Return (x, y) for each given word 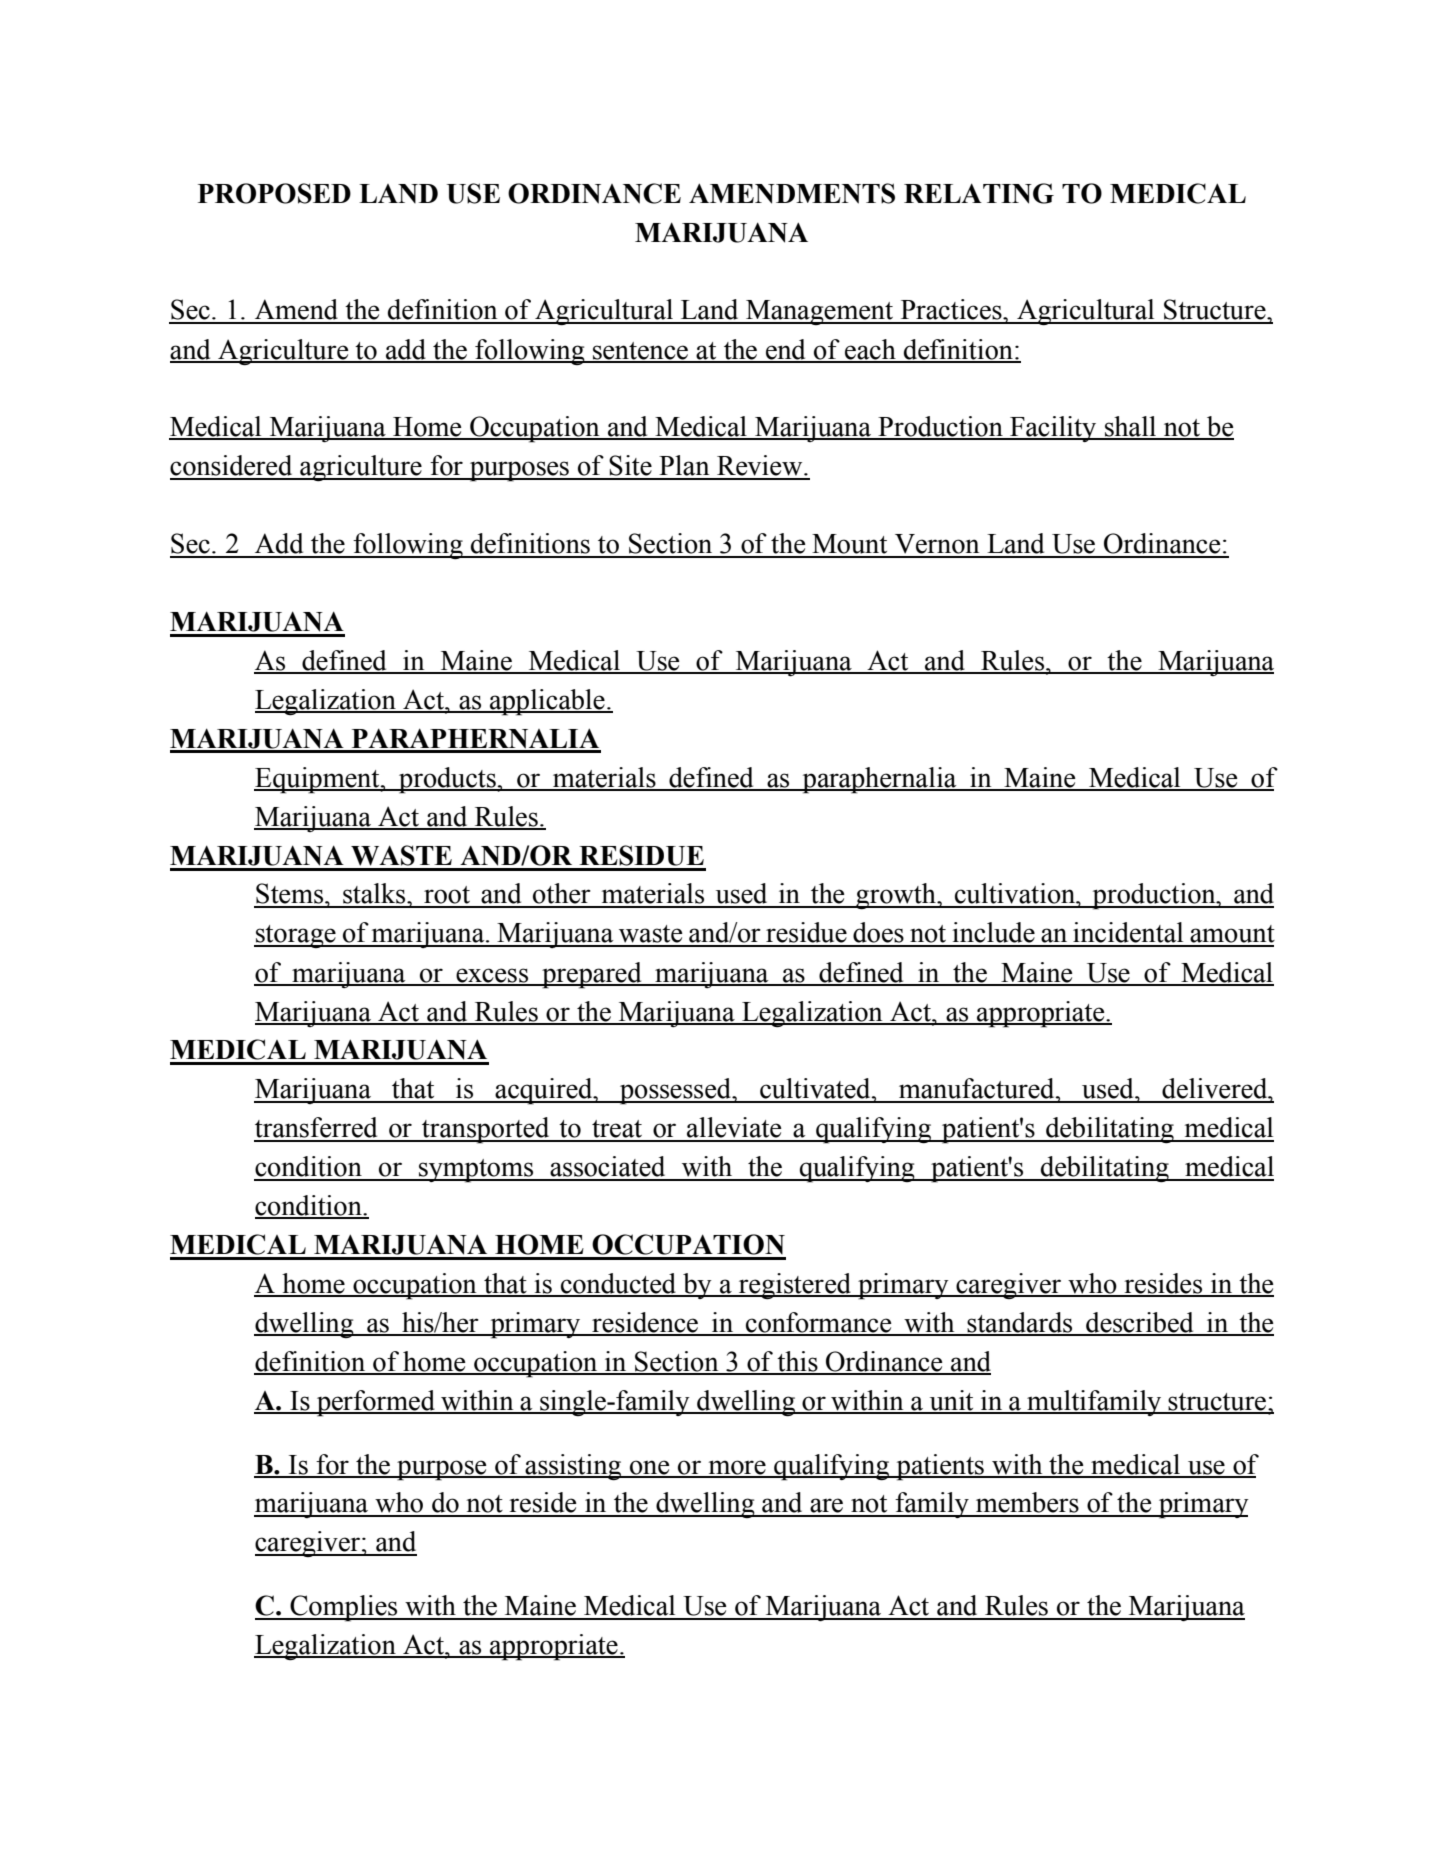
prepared (592, 975)
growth (896, 896)
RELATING (979, 193)
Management (819, 312)
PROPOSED (274, 193)
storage (296, 936)
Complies (344, 1608)
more (737, 1468)
